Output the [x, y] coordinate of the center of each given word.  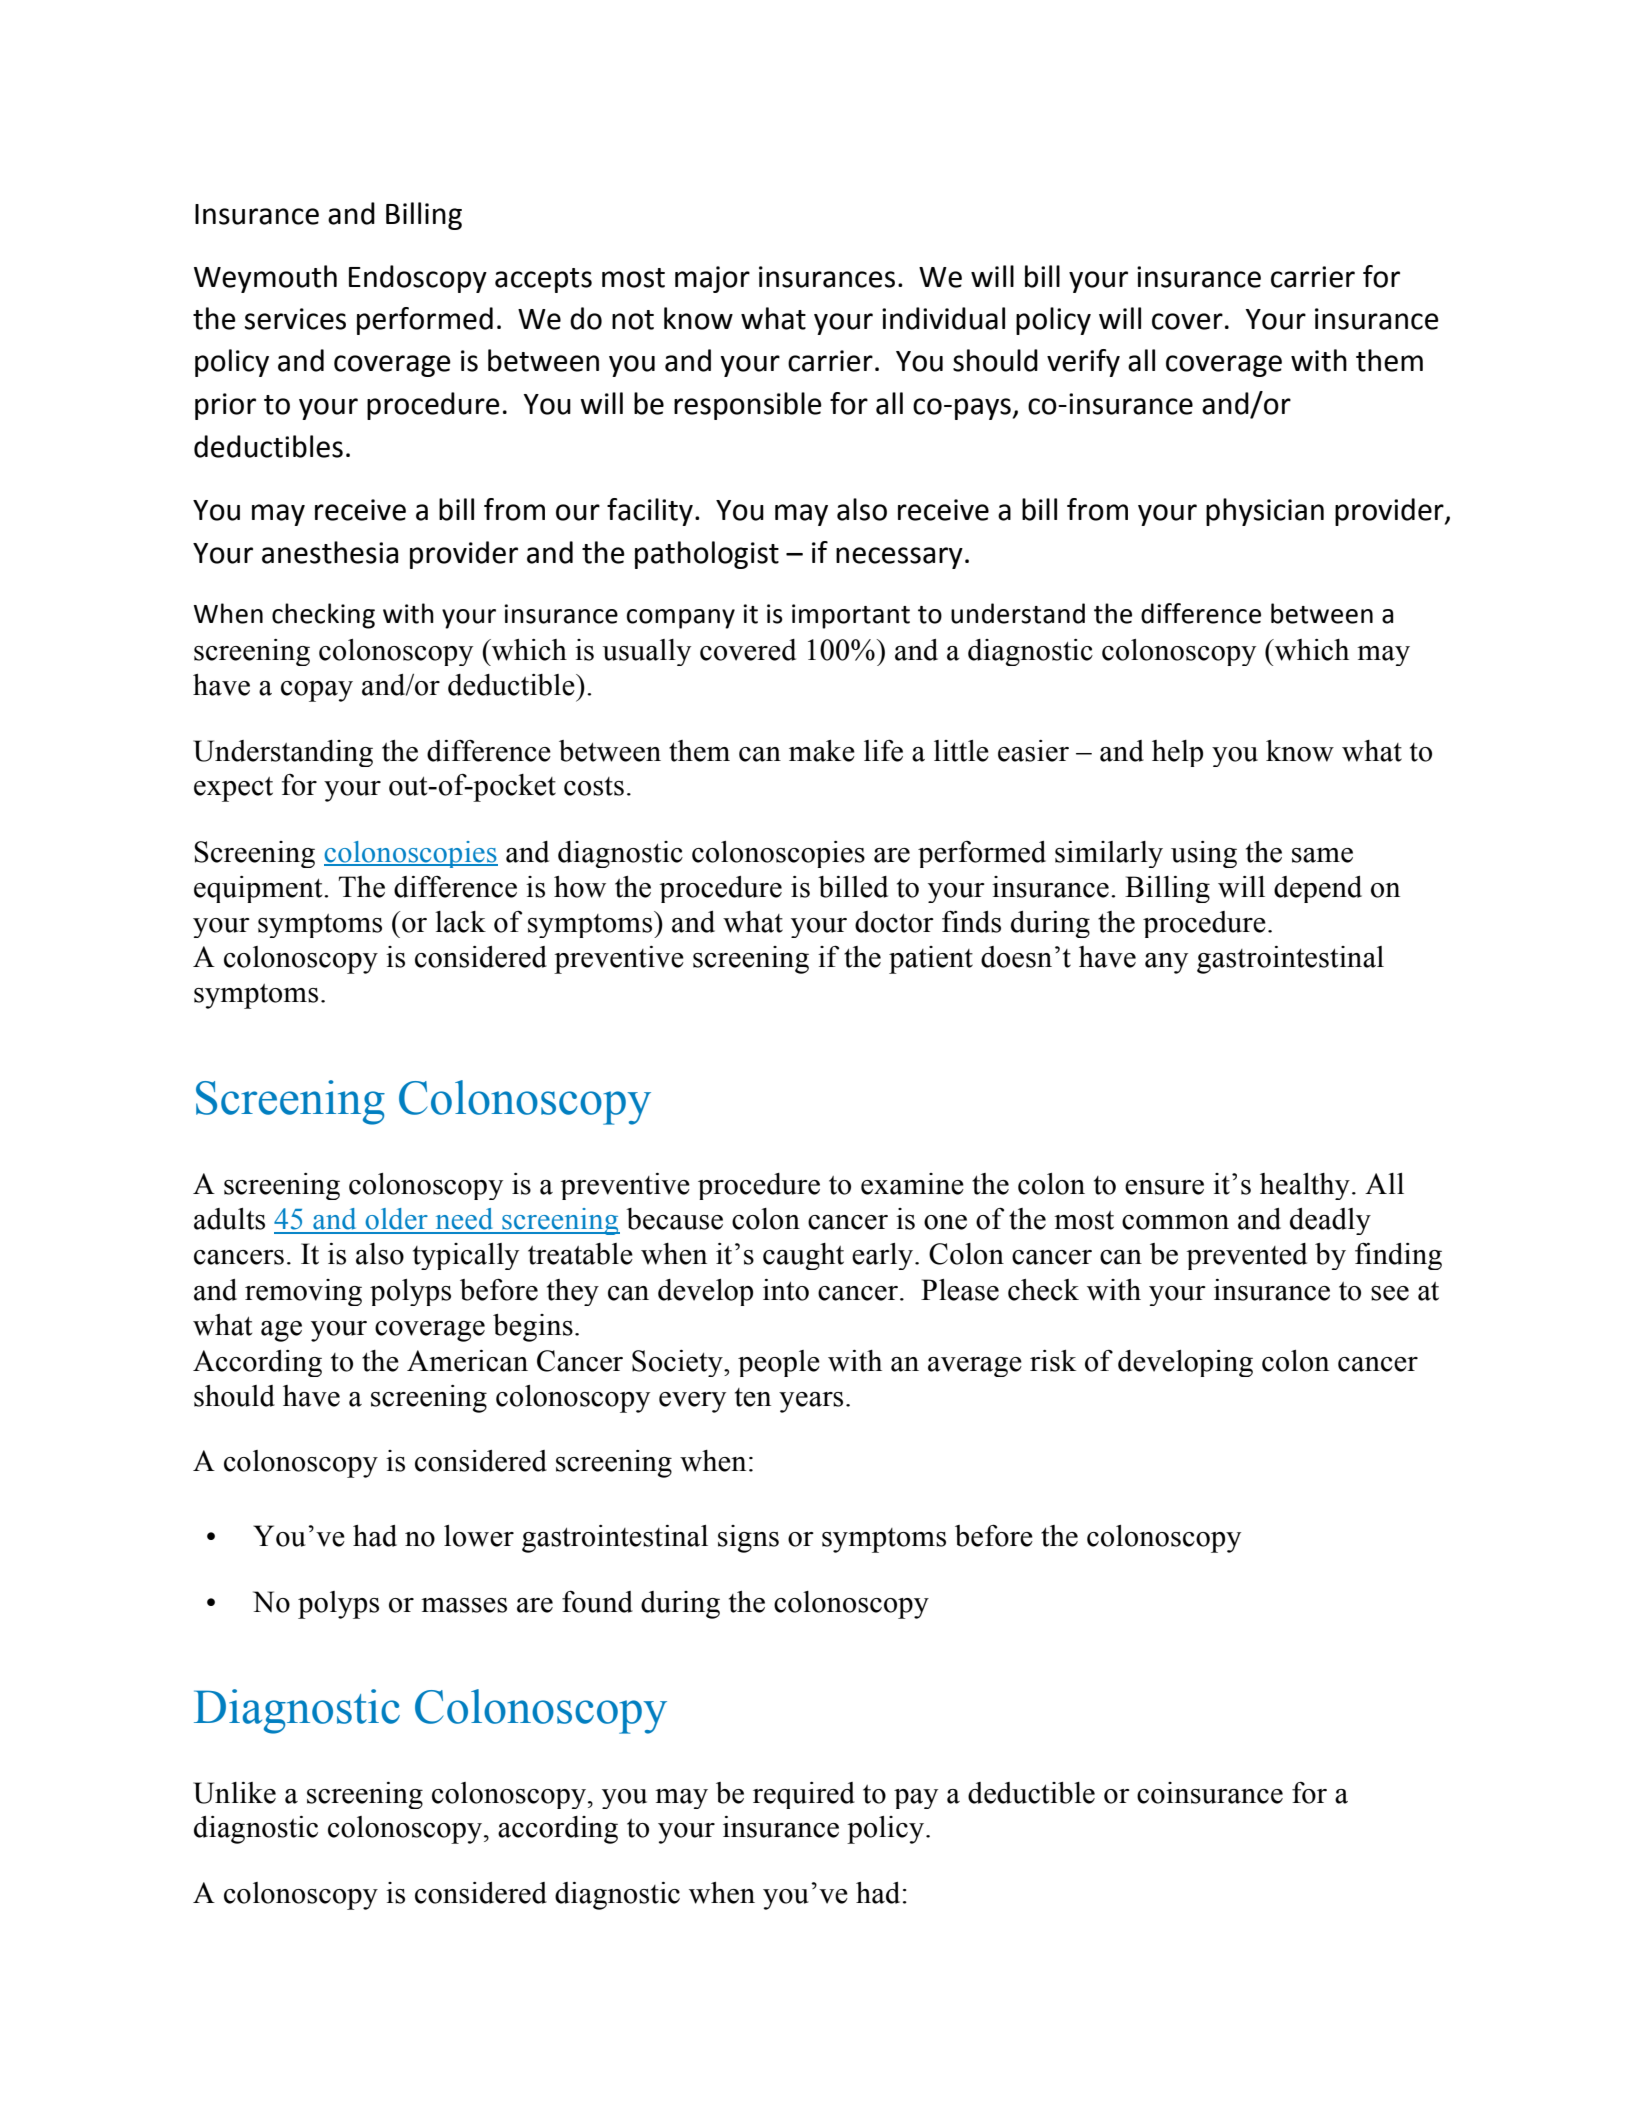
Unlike [234, 1793]
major [712, 279]
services [295, 319]
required [804, 1795]
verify [1083, 363]
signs [748, 1539]
